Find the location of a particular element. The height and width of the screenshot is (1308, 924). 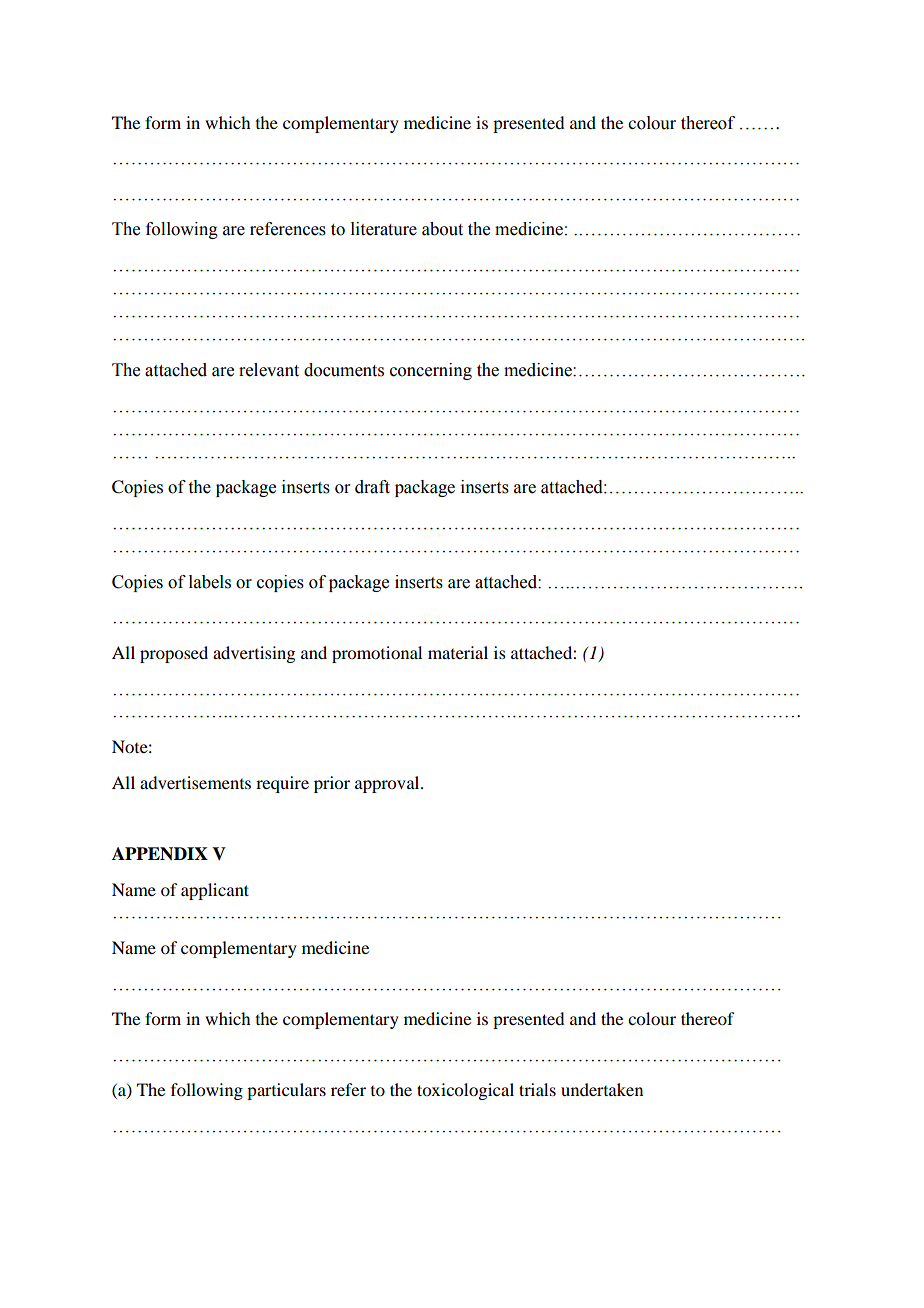

material is located at coordinates (458, 652).
